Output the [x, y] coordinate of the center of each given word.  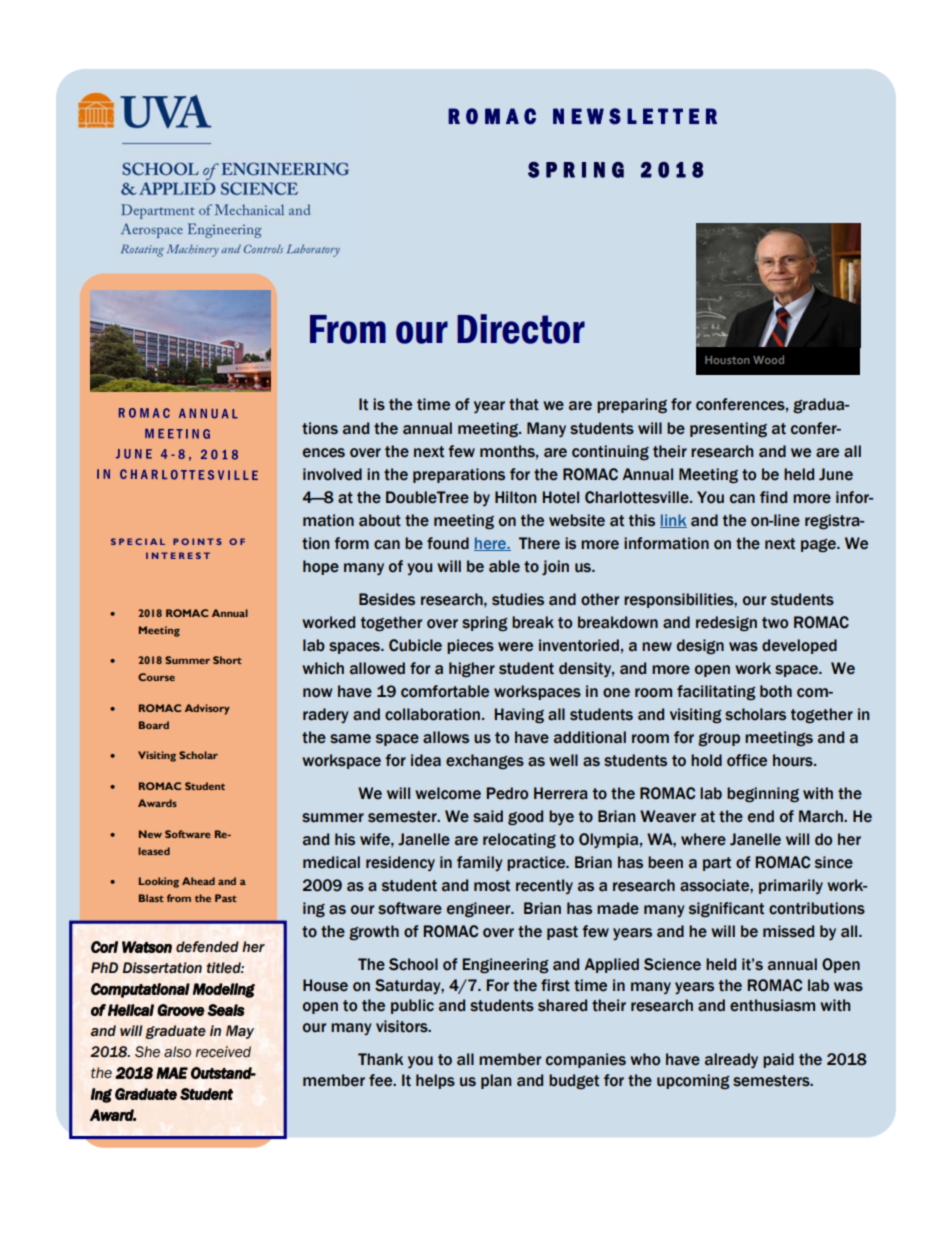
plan [496, 1081]
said [488, 816]
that [524, 404]
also [177, 1052]
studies [518, 599]
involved [332, 474]
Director [521, 329]
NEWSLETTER [635, 116]
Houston [727, 360]
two [775, 623]
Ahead [198, 881]
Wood [768, 359]
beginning [763, 795]
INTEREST [178, 555]
